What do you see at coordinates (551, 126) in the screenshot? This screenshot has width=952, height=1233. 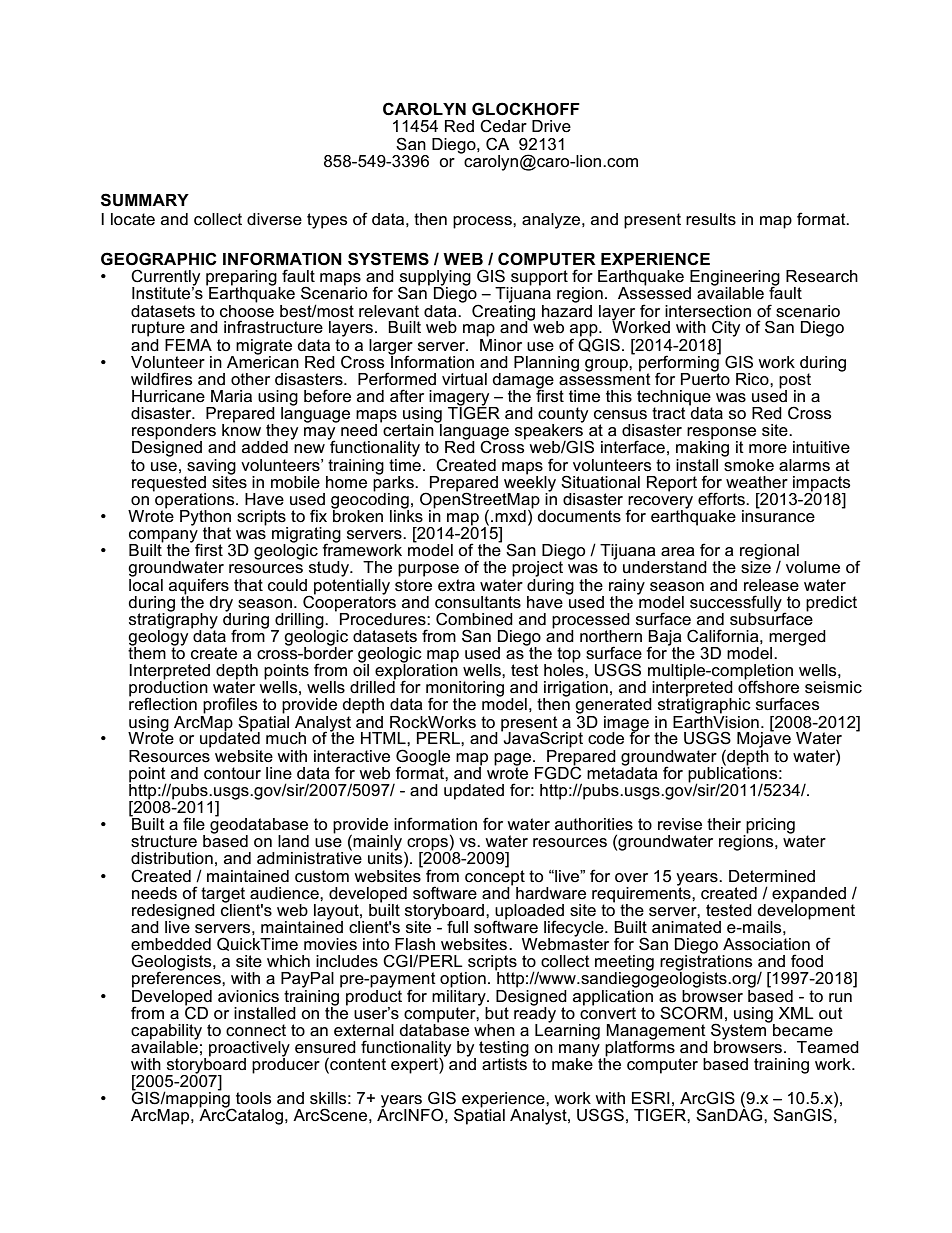 I see `Drive` at bounding box center [551, 126].
